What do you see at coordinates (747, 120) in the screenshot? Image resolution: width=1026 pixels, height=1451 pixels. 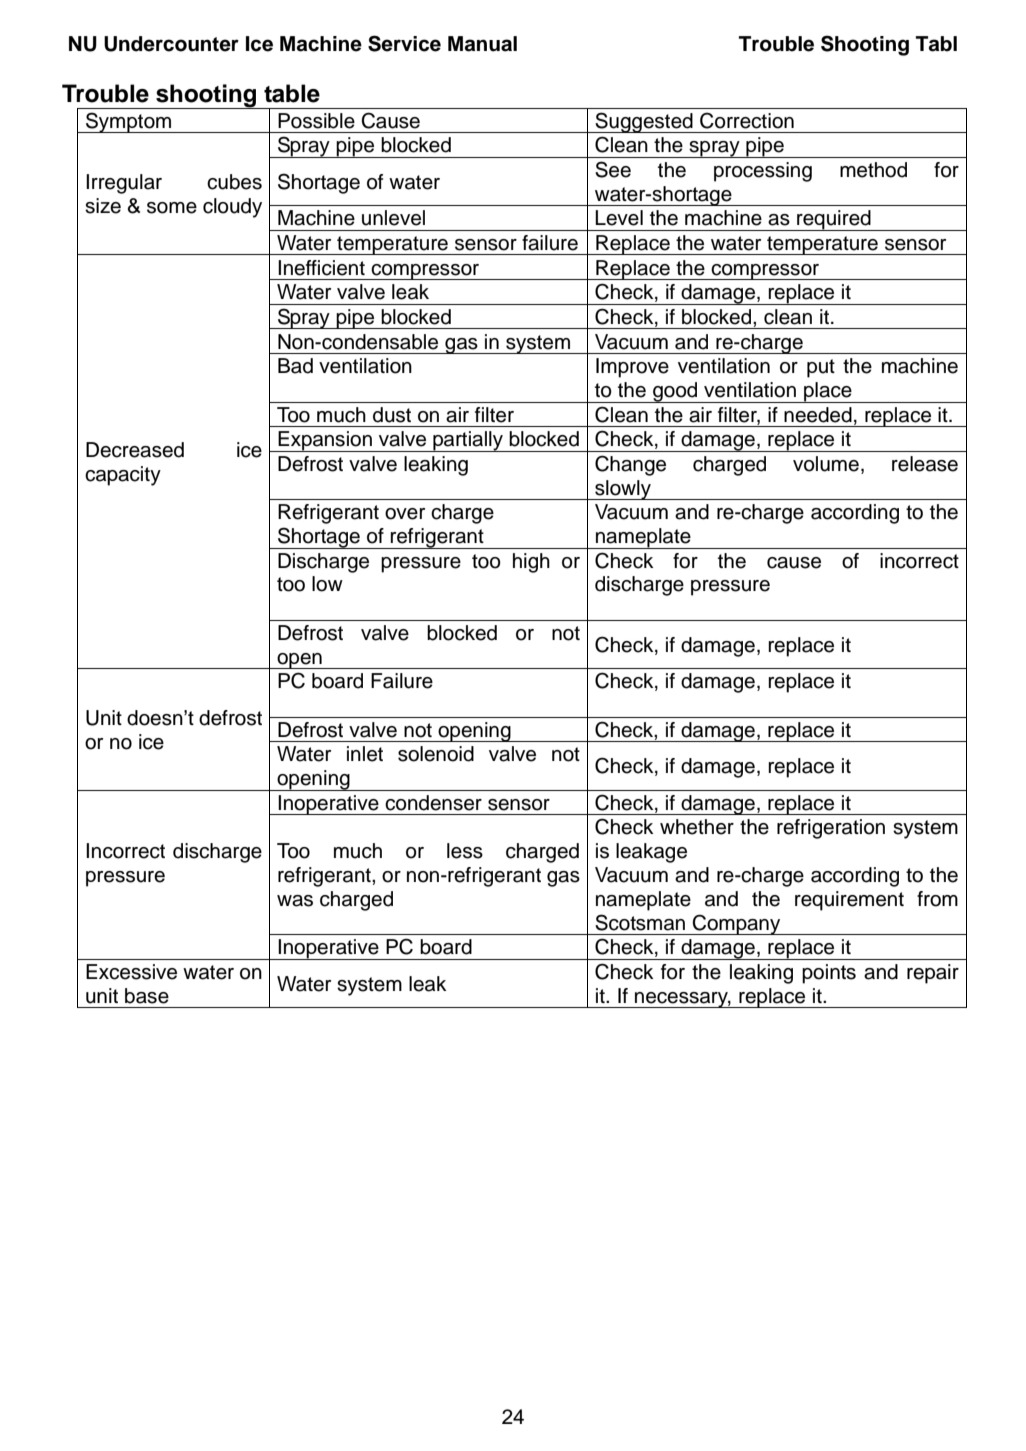 I see `Correction` at bounding box center [747, 120].
